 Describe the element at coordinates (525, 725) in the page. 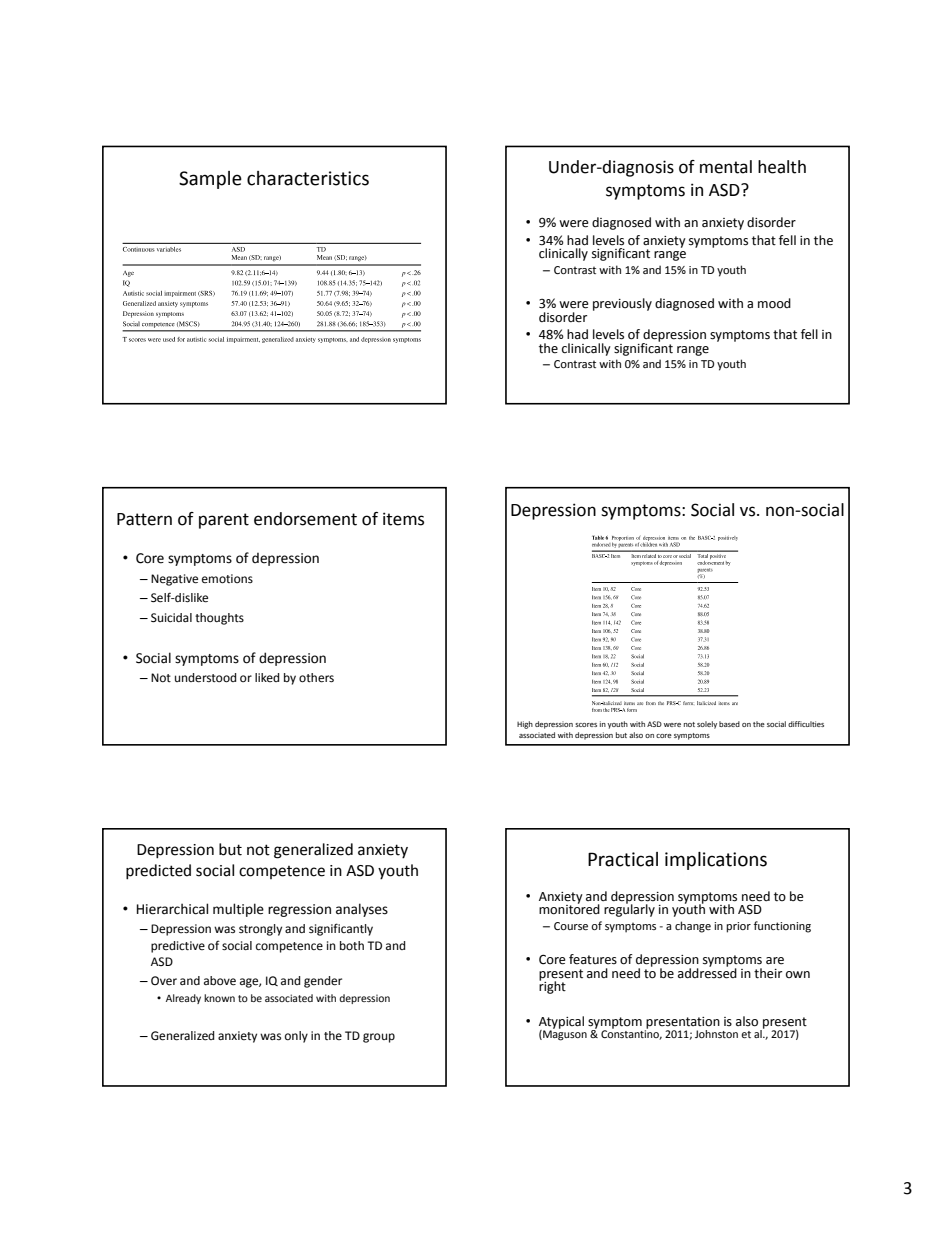

I see `High` at that location.
